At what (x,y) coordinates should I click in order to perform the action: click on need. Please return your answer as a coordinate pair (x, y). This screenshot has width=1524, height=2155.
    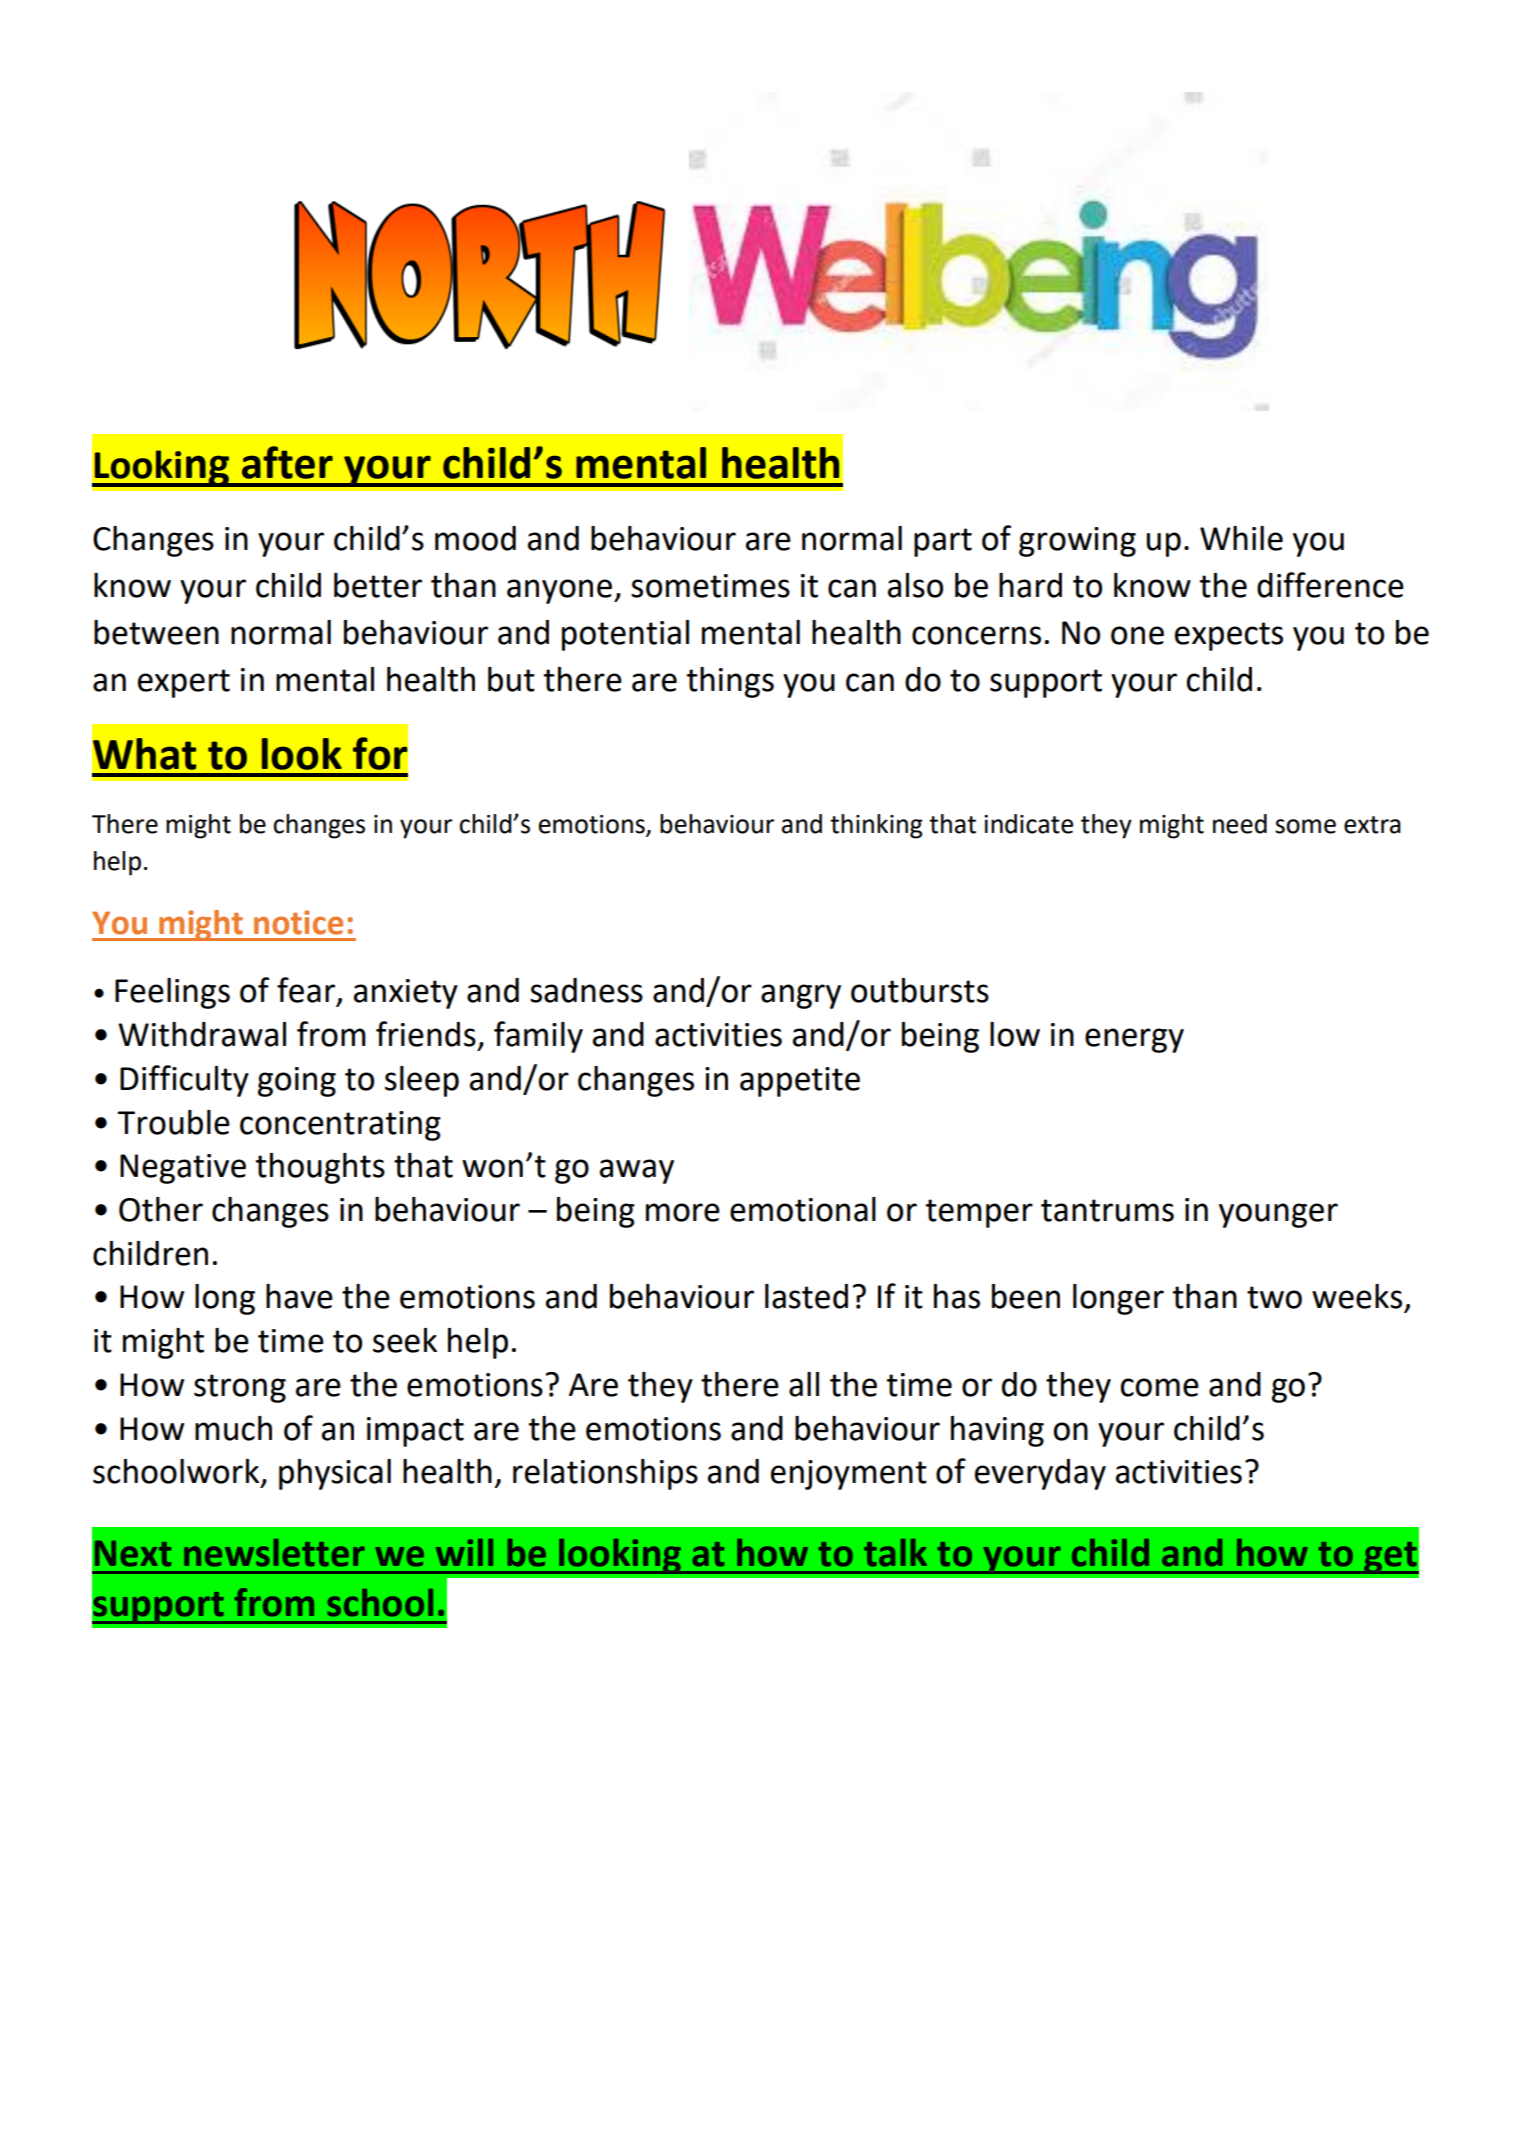
    Looking at the image, I should click on (1240, 824).
